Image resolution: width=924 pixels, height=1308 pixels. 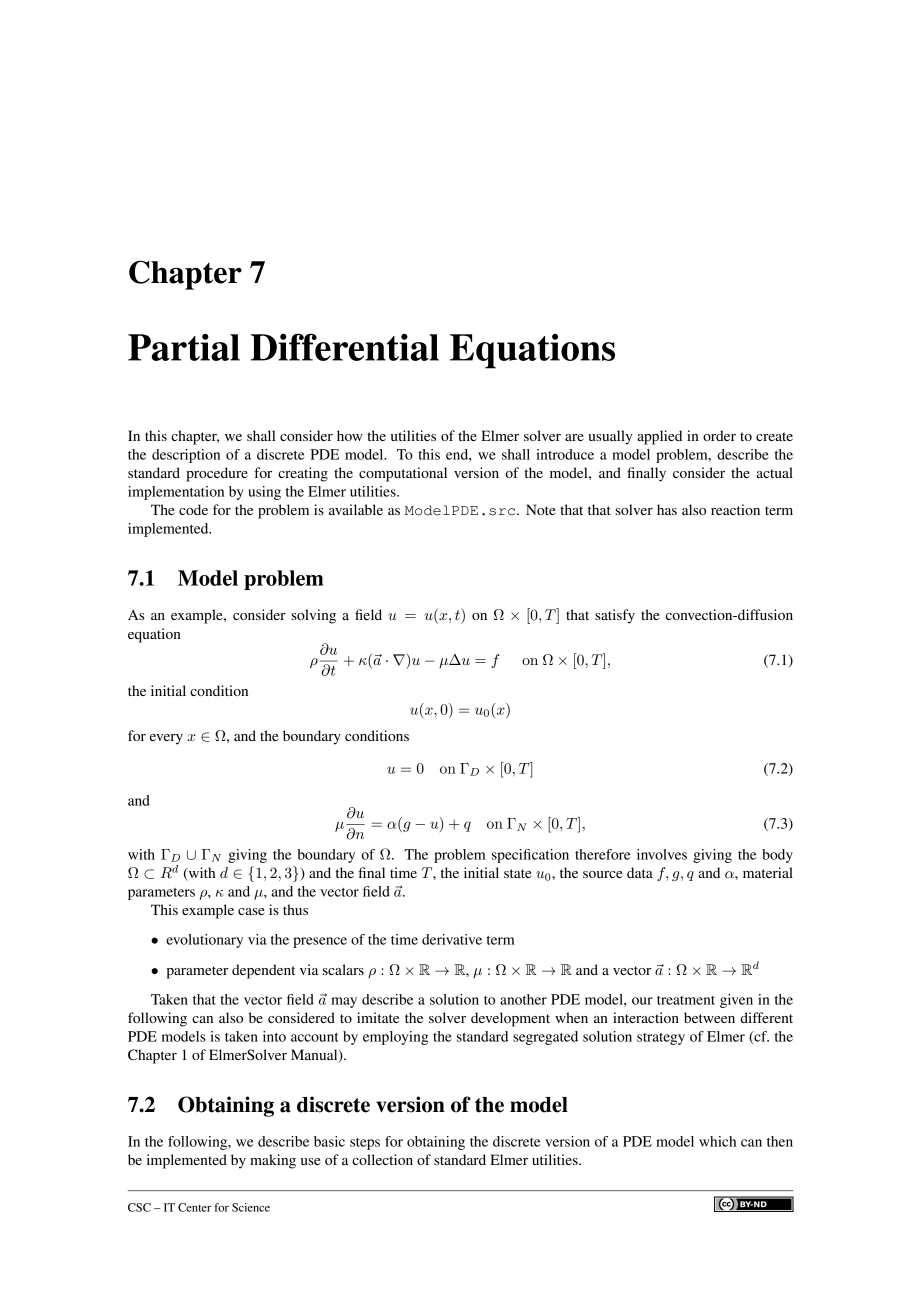 I want to click on Partial, so click(x=184, y=347).
